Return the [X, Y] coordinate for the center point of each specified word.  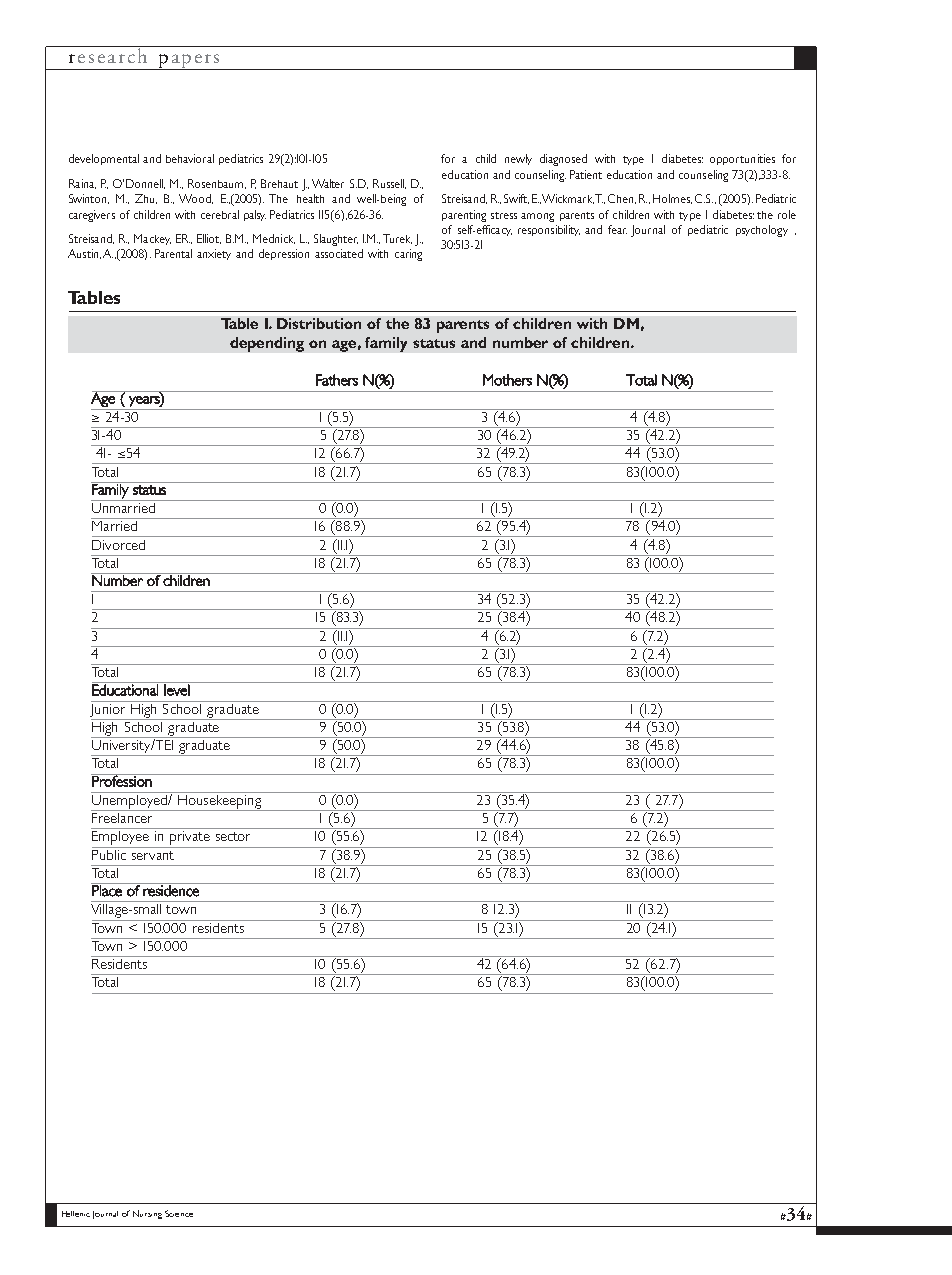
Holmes [672, 199]
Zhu [146, 199]
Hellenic [76, 1214]
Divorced [118, 545]
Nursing [147, 1214]
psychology [762, 231]
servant [153, 855]
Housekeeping [219, 801]
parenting [464, 216]
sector [233, 836]
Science [179, 1213]
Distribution [319, 323]
